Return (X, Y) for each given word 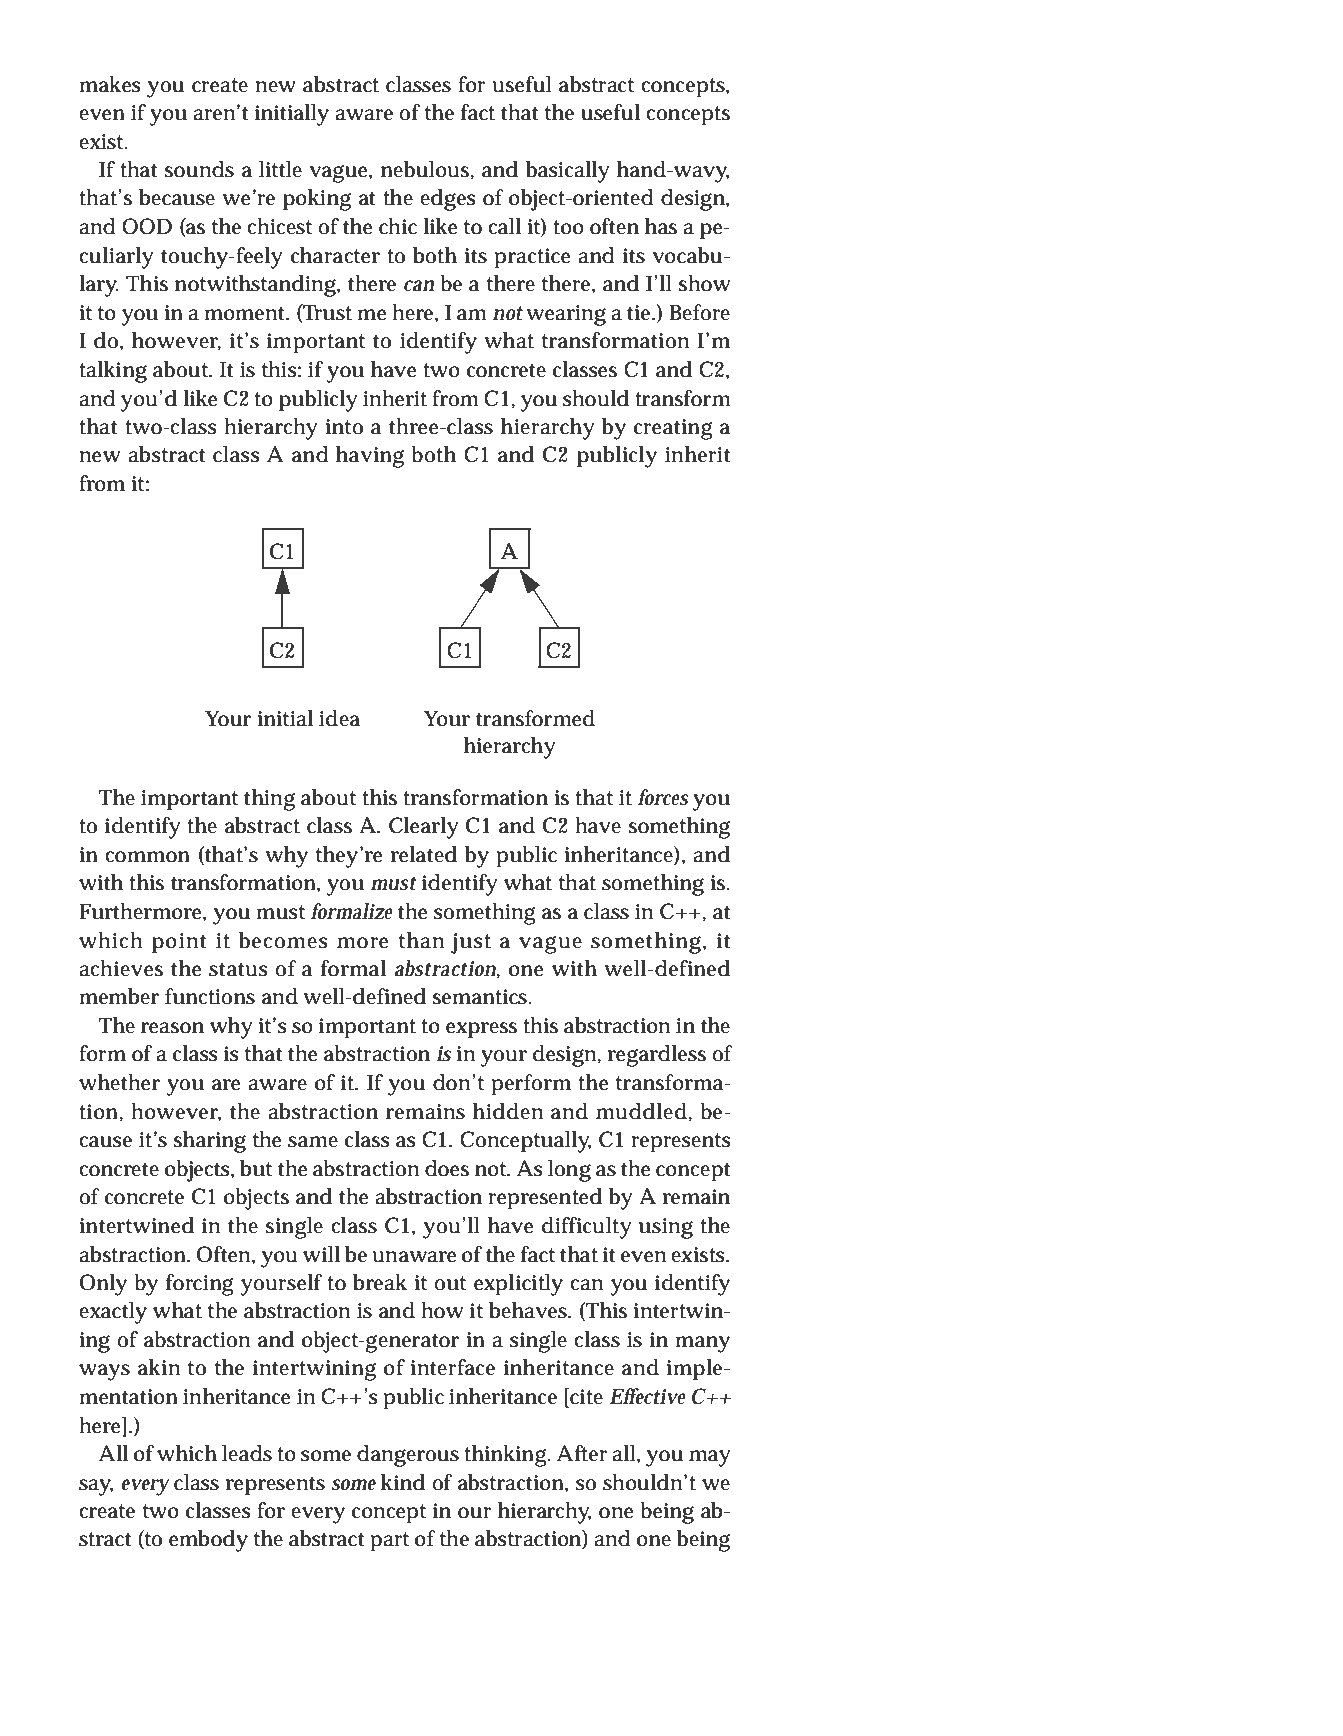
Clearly (424, 828)
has (661, 226)
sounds (199, 169)
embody (208, 1541)
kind (403, 1482)
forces (663, 797)
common (147, 857)
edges (448, 200)
